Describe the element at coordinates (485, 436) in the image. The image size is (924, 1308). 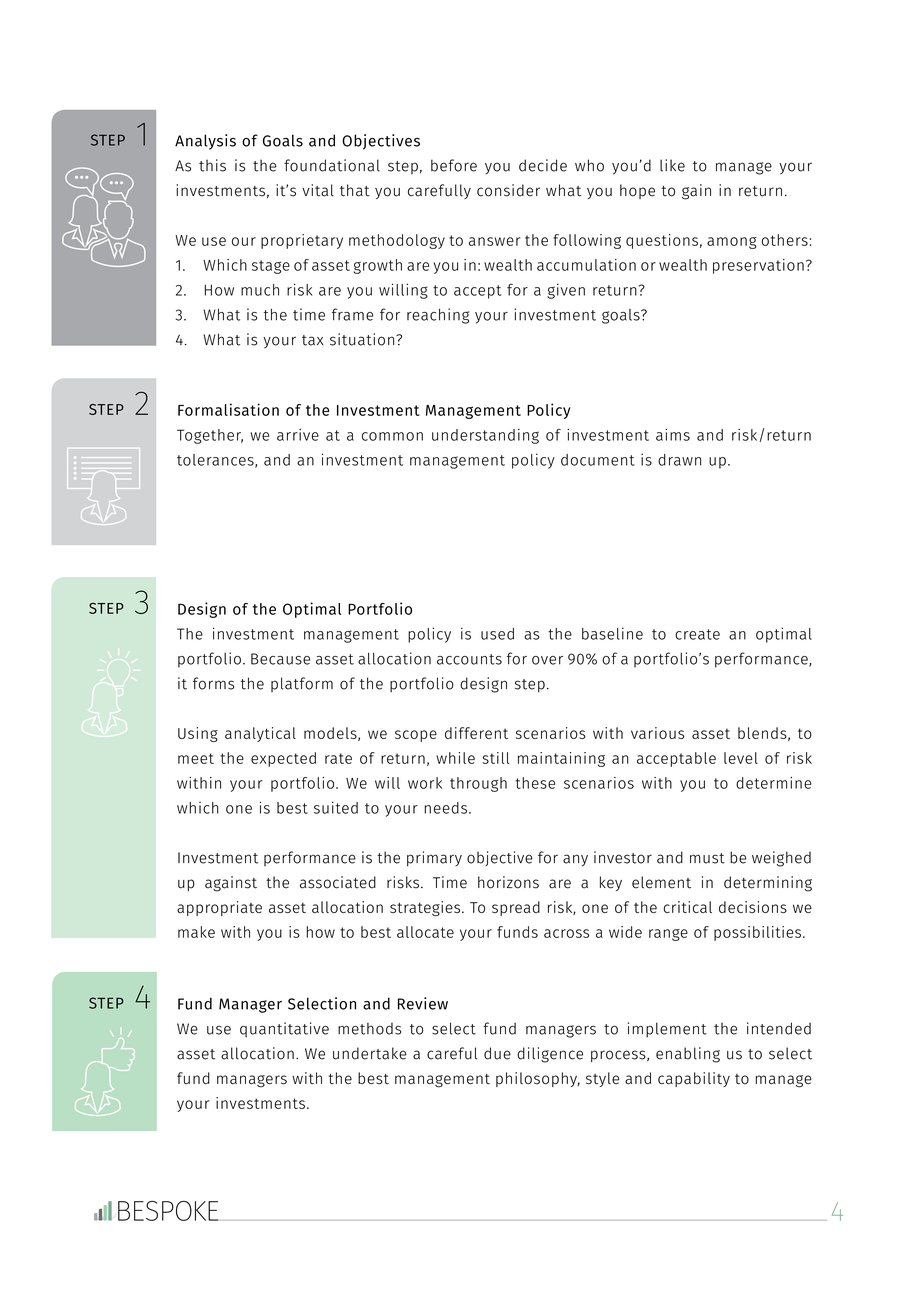
I see `understanding` at that location.
